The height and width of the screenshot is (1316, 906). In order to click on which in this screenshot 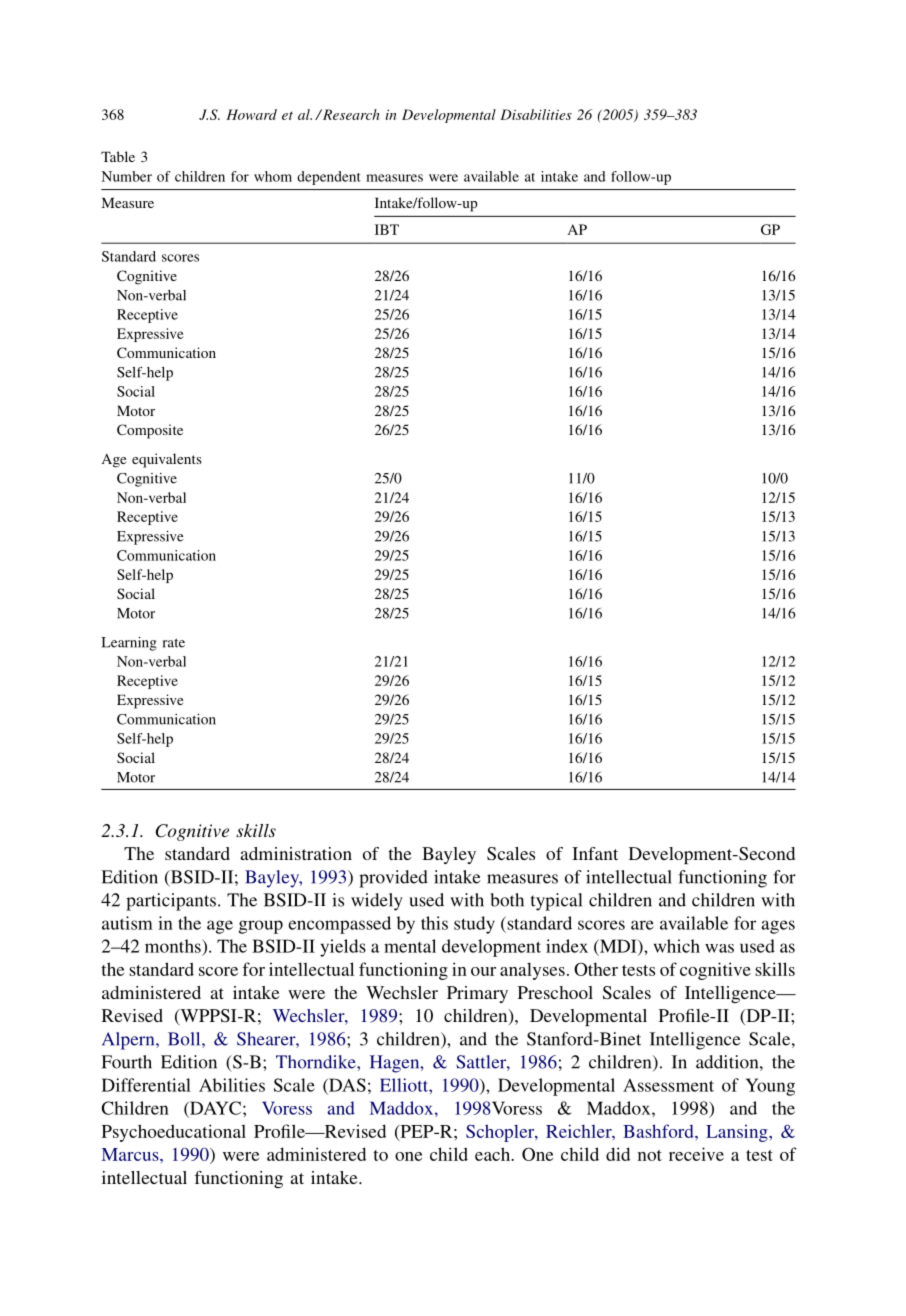, I will do `click(677, 946)`.
